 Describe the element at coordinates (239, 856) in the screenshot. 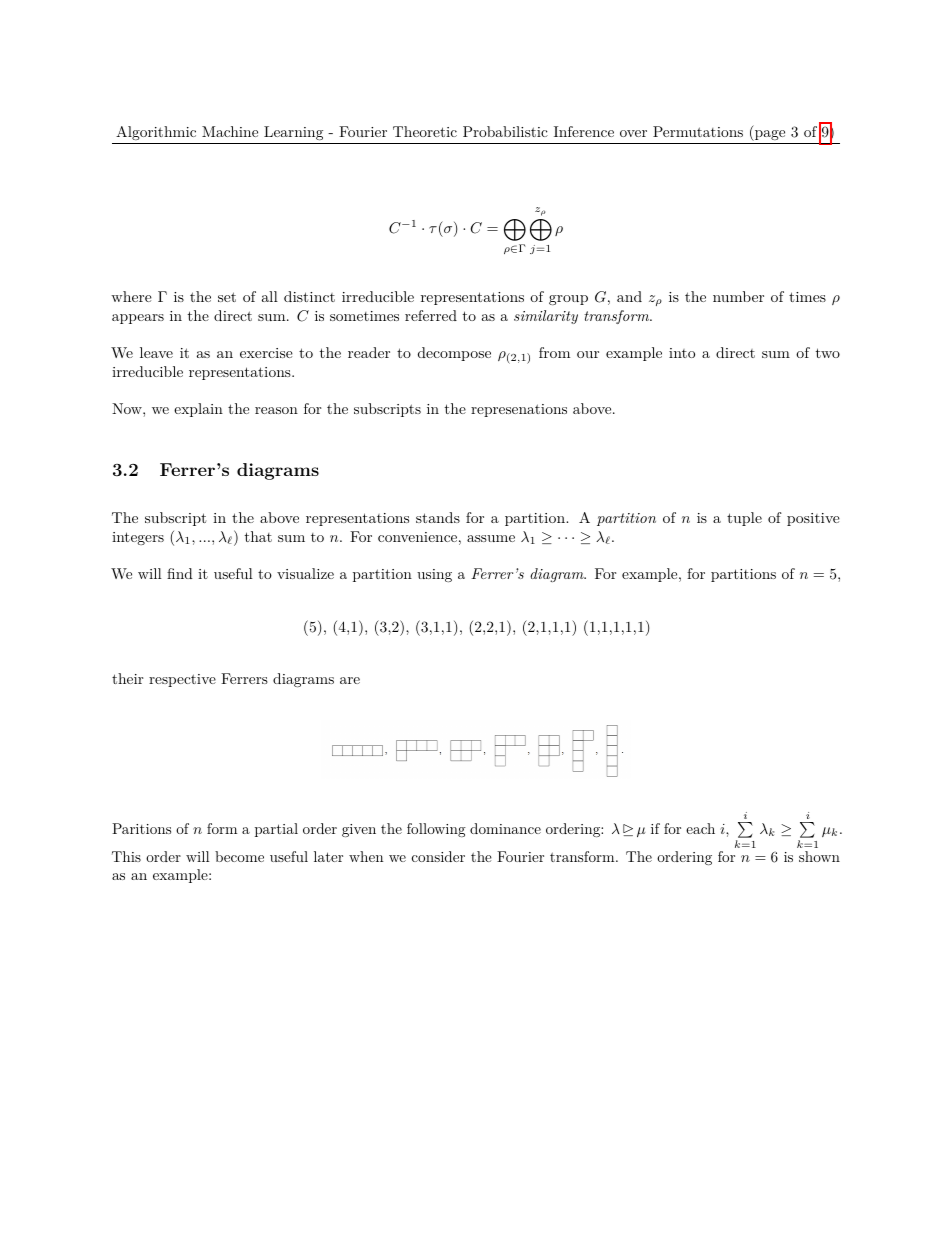

I see `become` at that location.
